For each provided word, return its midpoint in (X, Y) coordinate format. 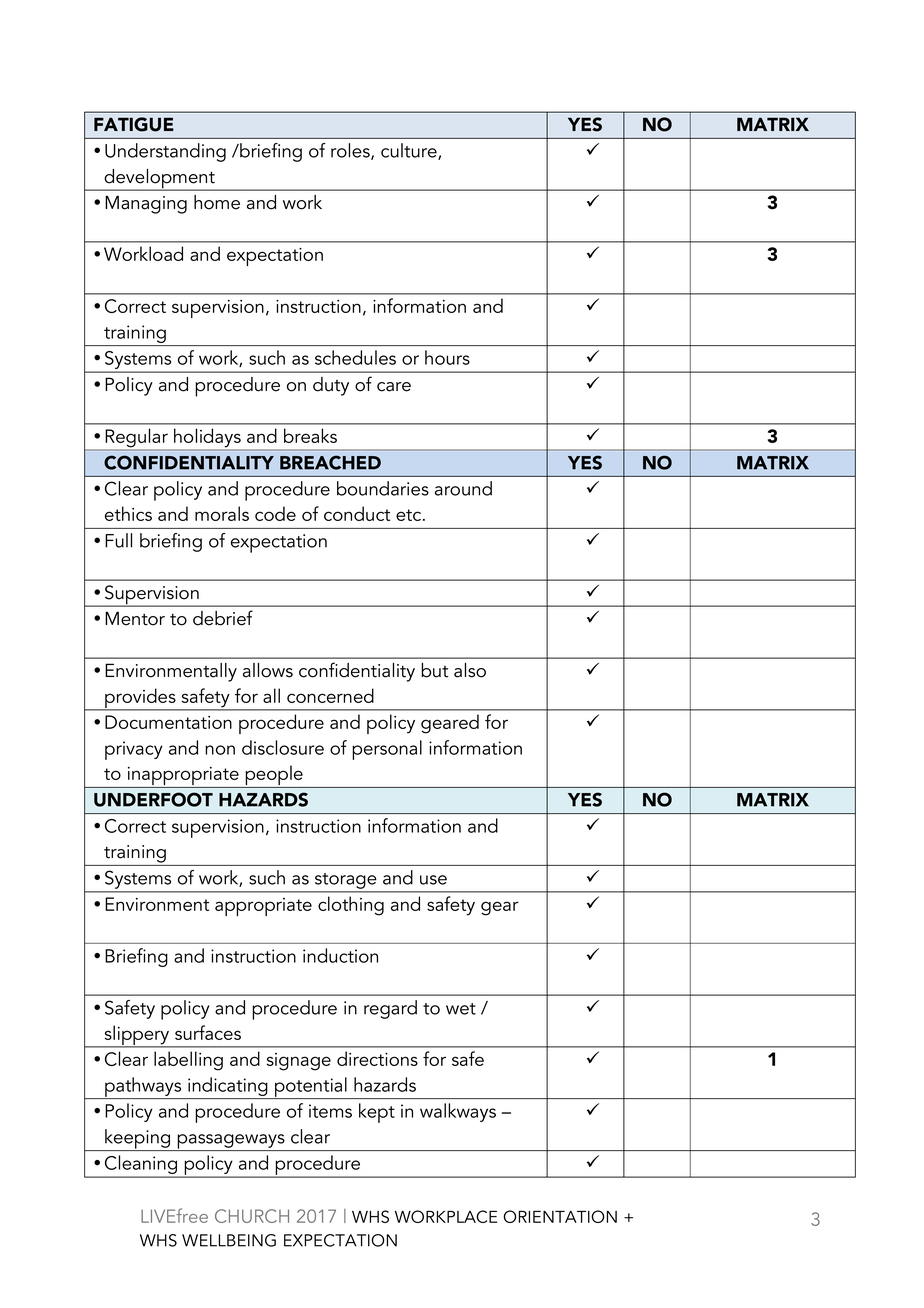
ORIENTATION (560, 1216)
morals (222, 513)
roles (351, 151)
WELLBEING (229, 1240)
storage (345, 881)
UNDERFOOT (153, 799)
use (433, 880)
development (159, 180)
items (330, 1111)
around (463, 488)
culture (410, 151)
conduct (357, 513)
